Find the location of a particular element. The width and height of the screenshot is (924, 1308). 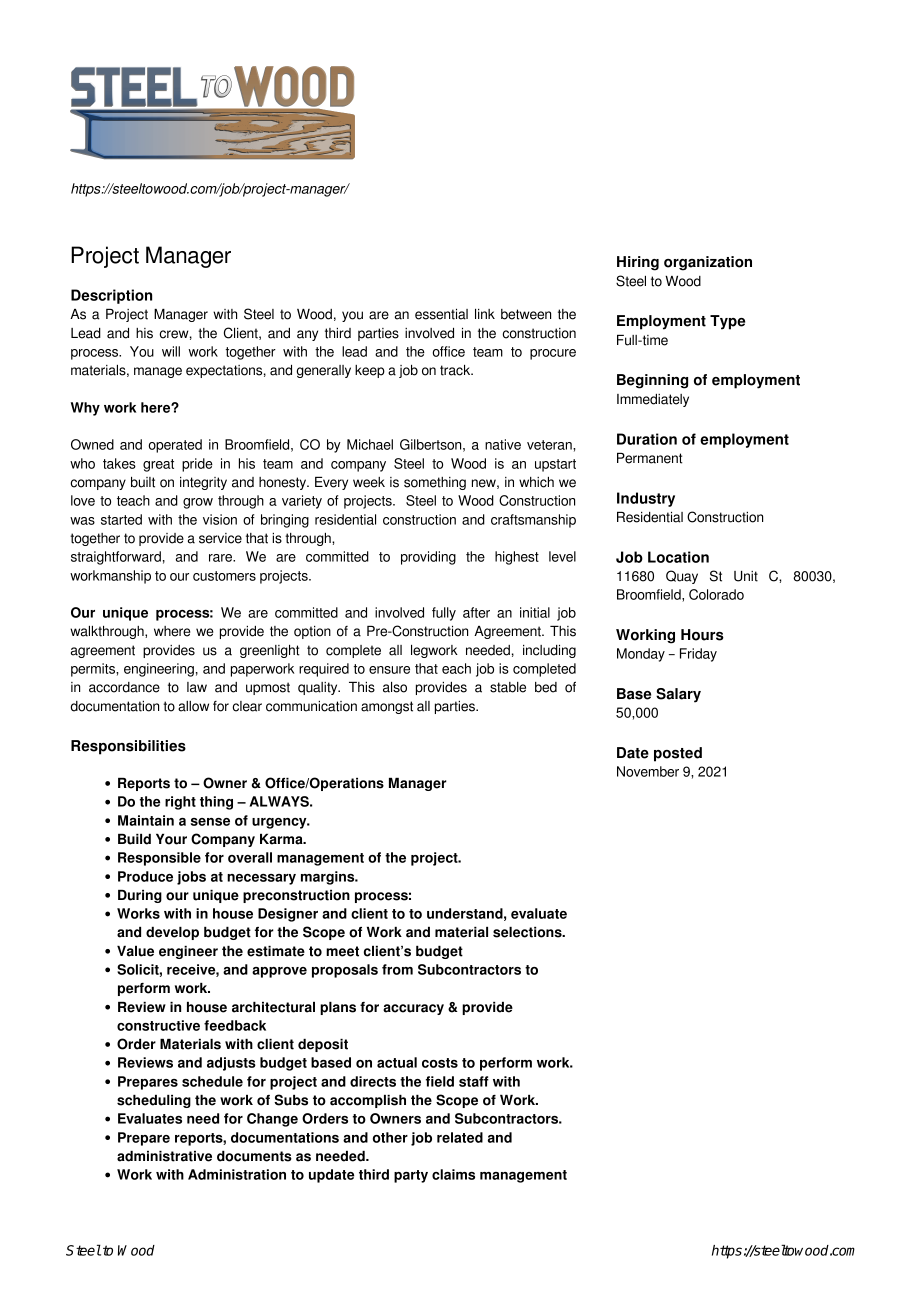

administrative is located at coordinates (164, 1156).
